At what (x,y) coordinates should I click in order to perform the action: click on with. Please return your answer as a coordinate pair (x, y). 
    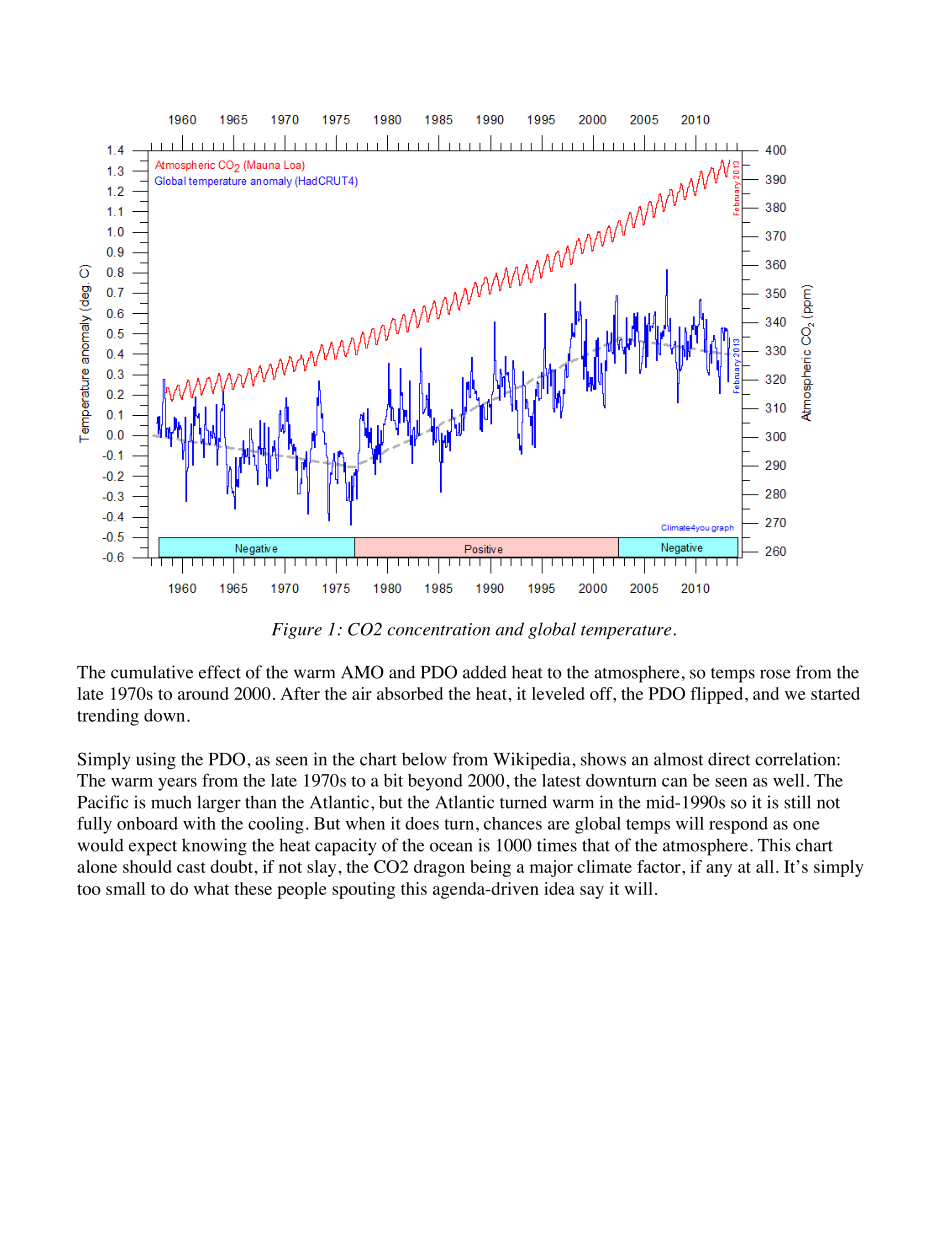
    Looking at the image, I should click on (199, 823).
